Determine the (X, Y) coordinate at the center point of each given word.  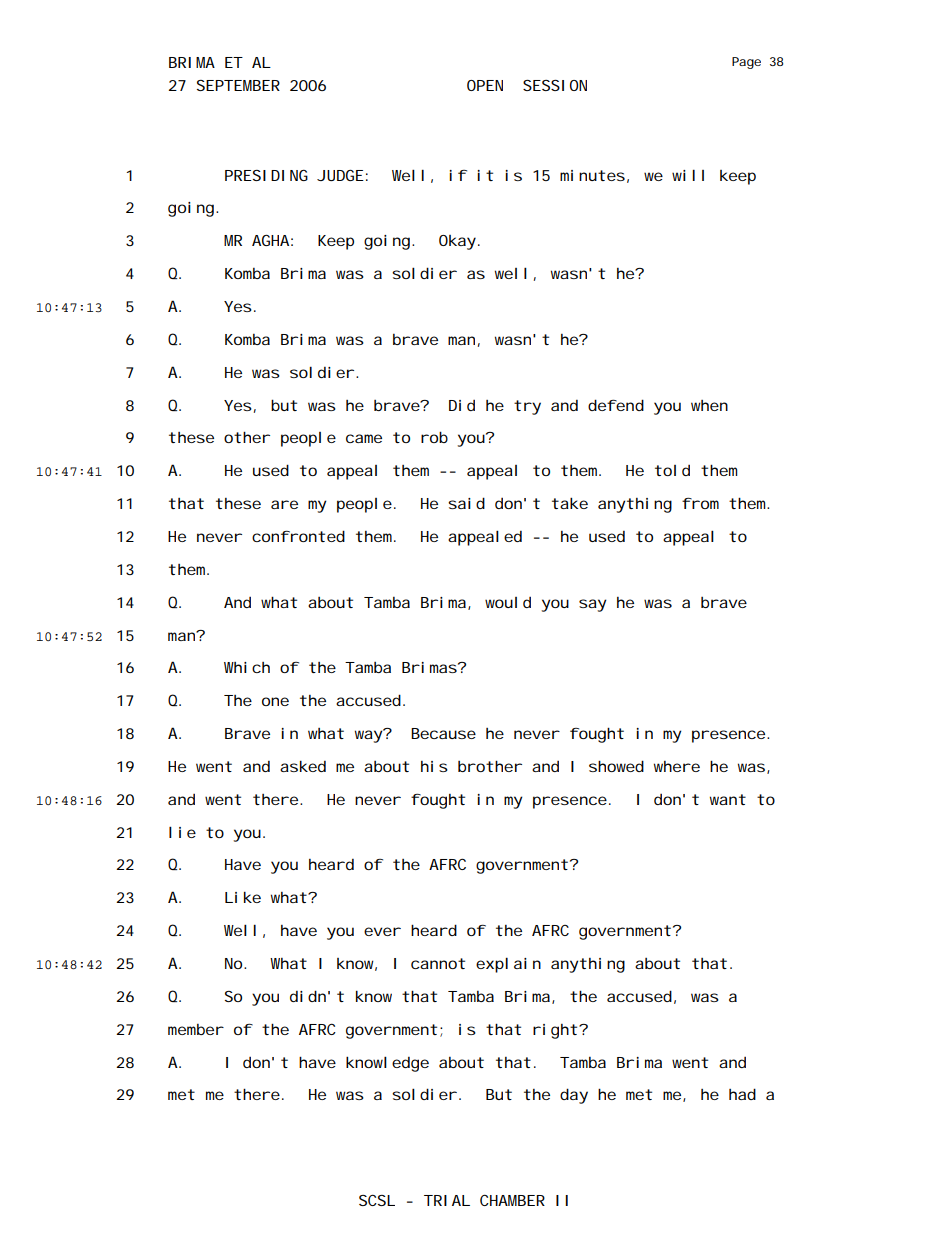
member (196, 1029)
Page (746, 63)
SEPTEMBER (238, 85)
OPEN (485, 85)
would (508, 602)
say (593, 605)
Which (247, 667)
